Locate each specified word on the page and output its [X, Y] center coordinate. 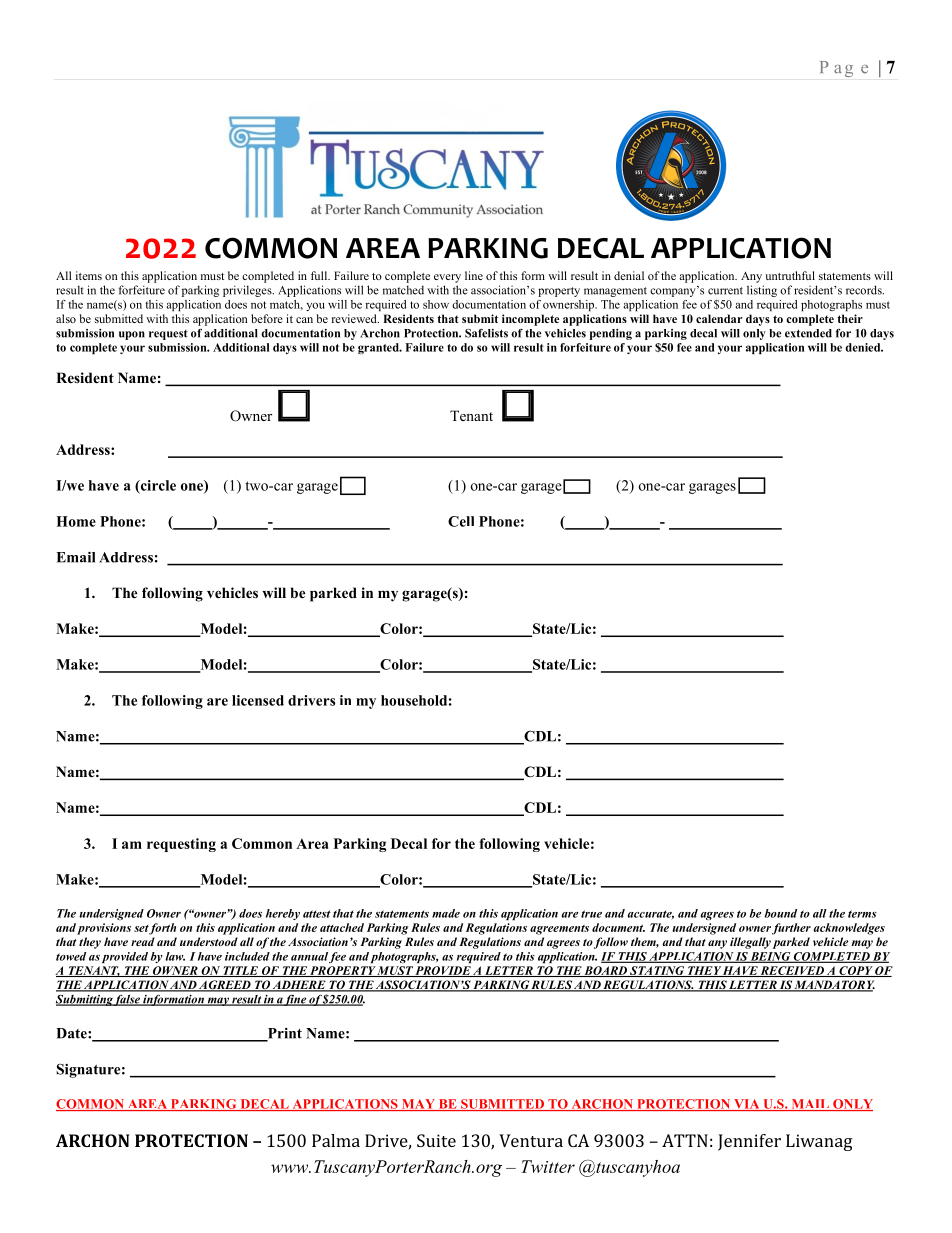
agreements [559, 930]
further [791, 929]
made [446, 913]
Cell [461, 521]
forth [162, 929]
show [436, 304]
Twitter [548, 1166]
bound [780, 913]
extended [808, 333]
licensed [258, 700]
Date [72, 1033]
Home [76, 521]
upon [132, 335]
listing [762, 291]
